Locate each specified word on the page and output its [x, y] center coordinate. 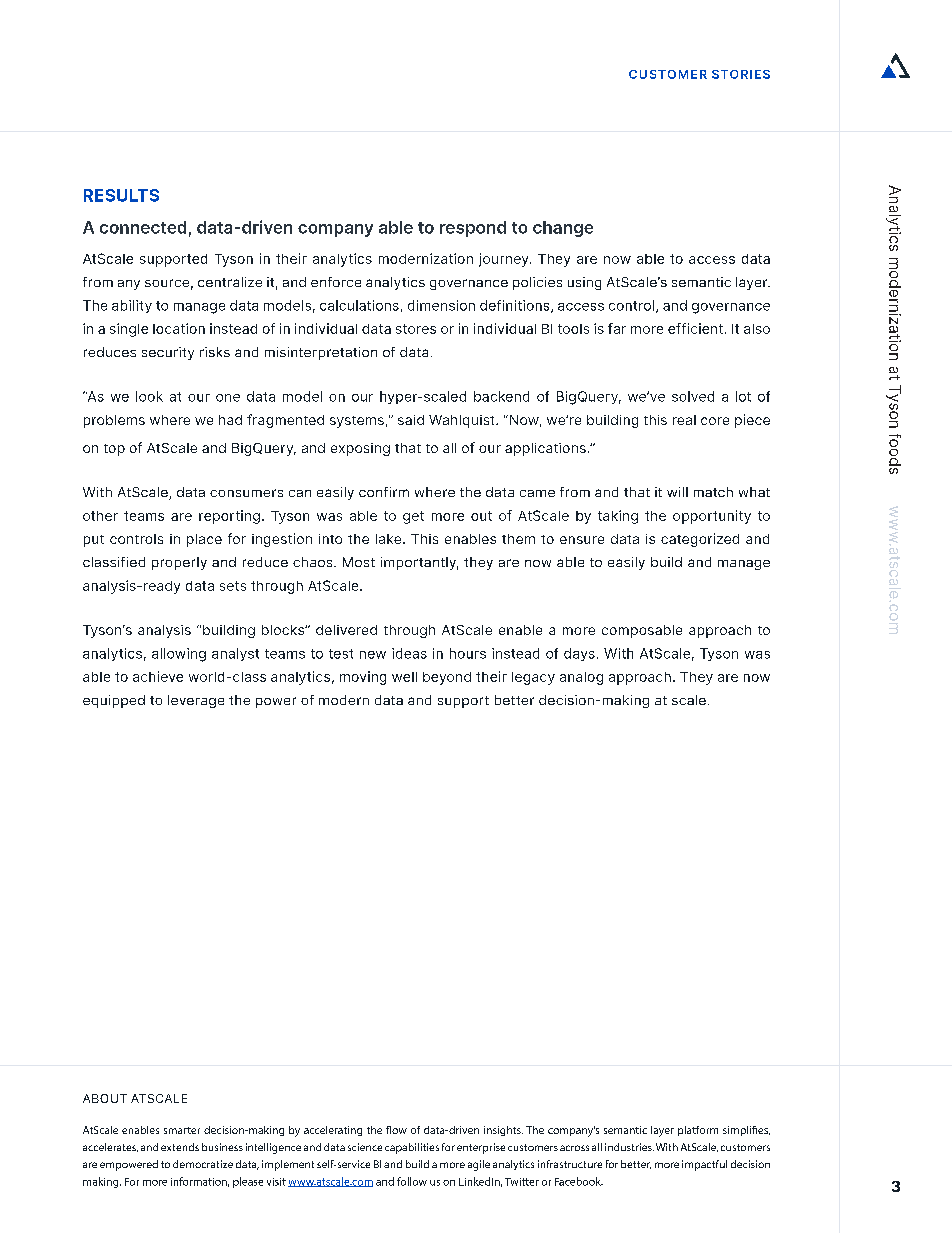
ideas [409, 653]
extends [180, 1147]
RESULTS [121, 195]
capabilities [412, 1148]
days [579, 654]
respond [473, 229]
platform [698, 1131]
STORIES [741, 74]
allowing [179, 655]
